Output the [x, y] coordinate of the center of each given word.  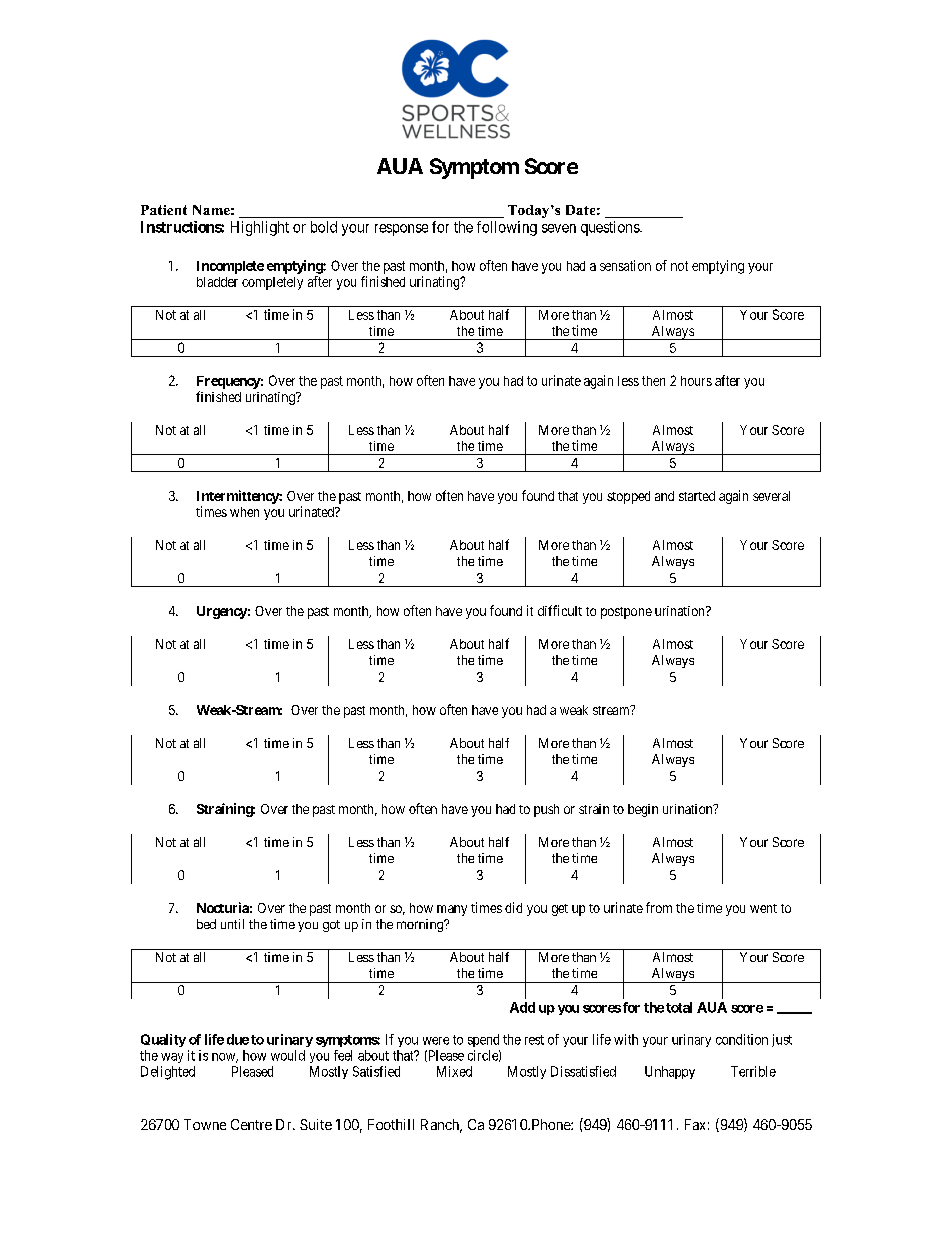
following [507, 228]
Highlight [260, 228]
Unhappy [670, 1072]
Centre [251, 1124]
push [546, 810]
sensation [625, 265]
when [244, 512]
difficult [560, 610]
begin [643, 810]
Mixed [454, 1071]
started [697, 496]
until [232, 924]
